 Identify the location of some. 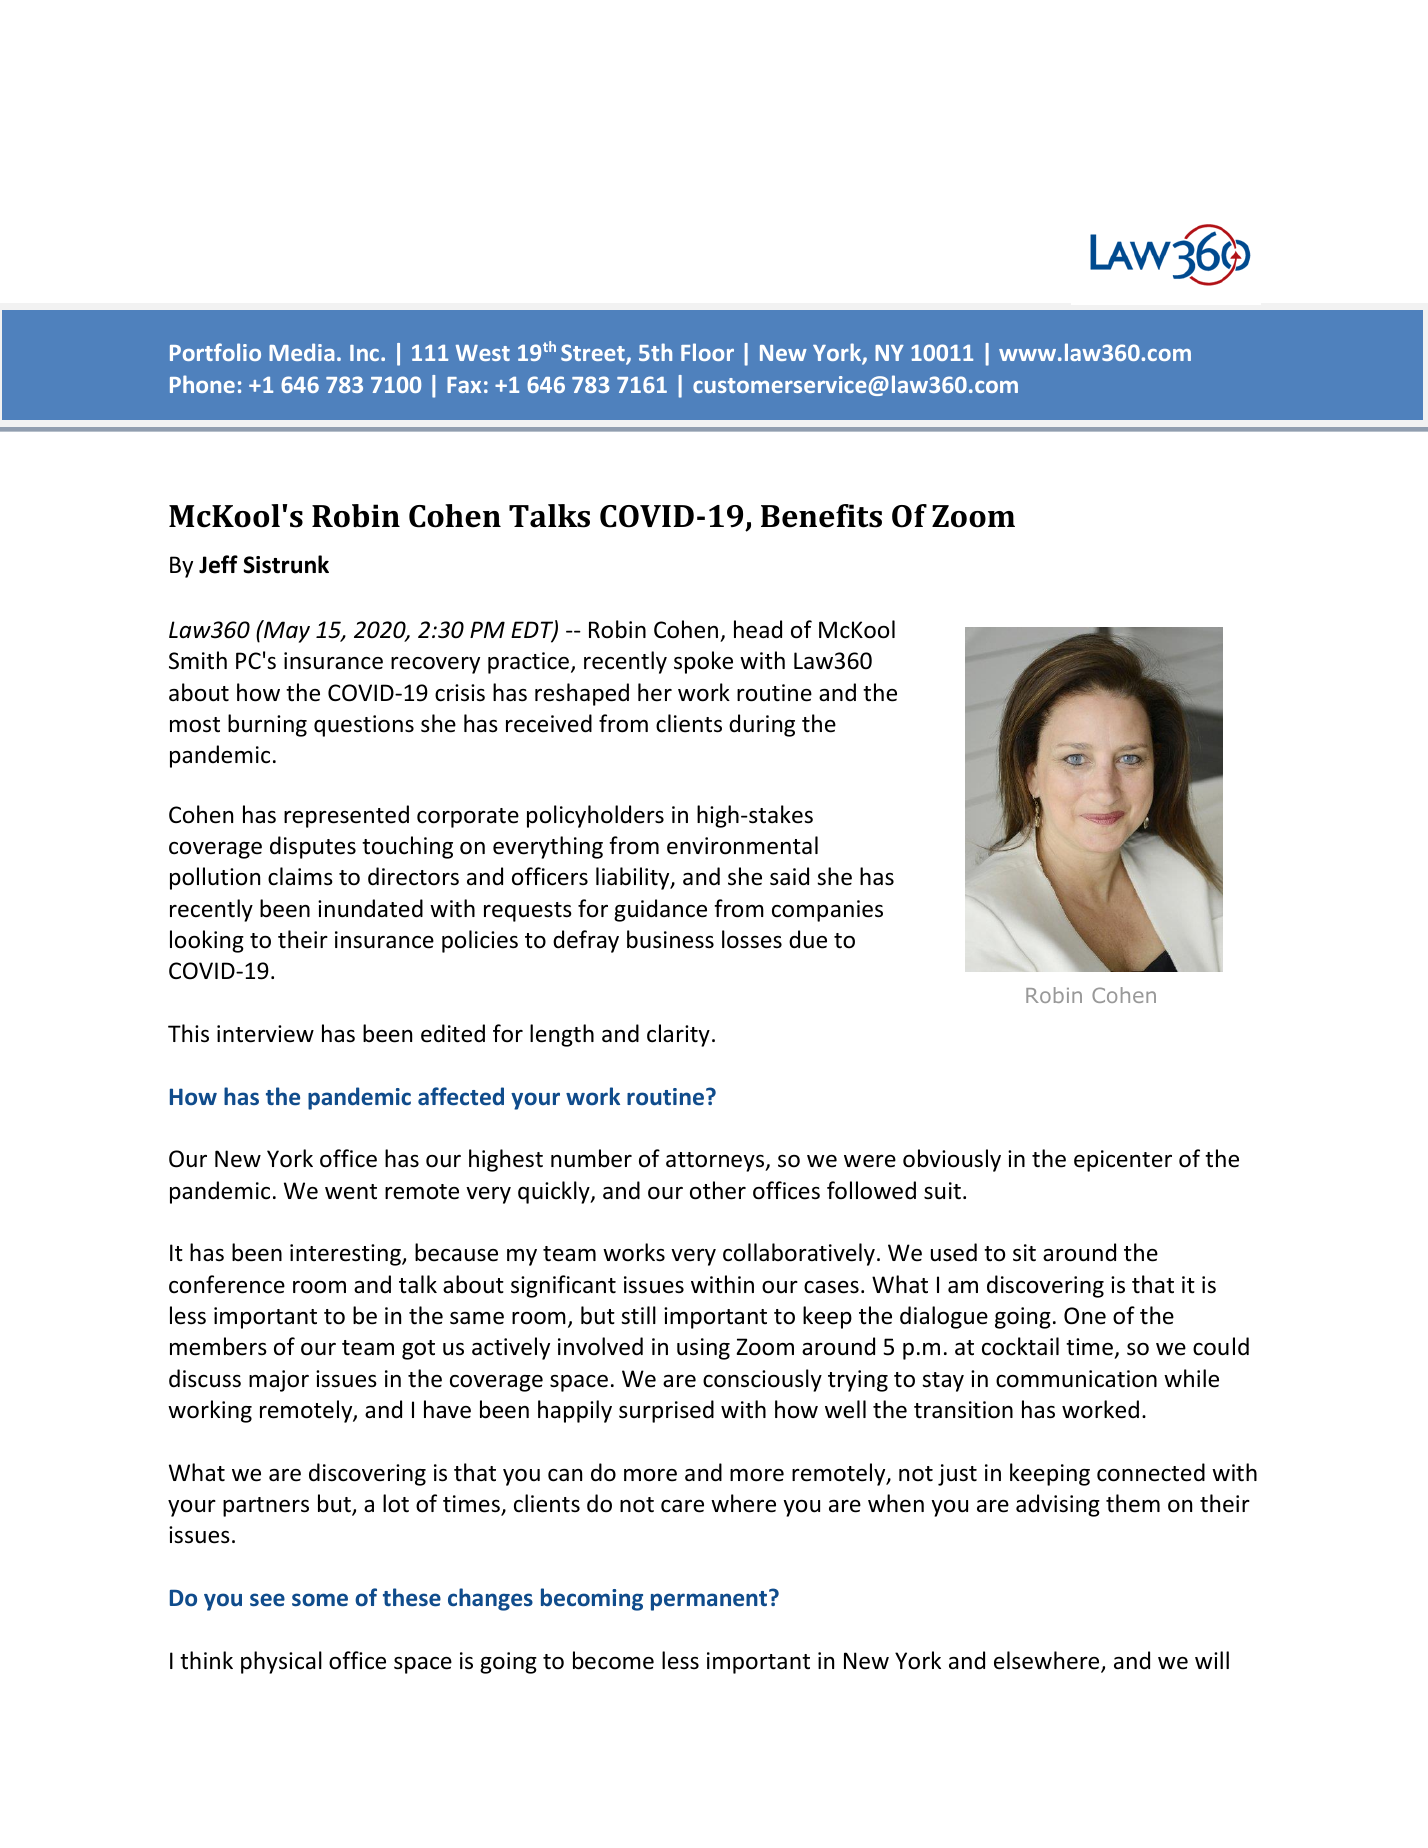
(320, 1600).
